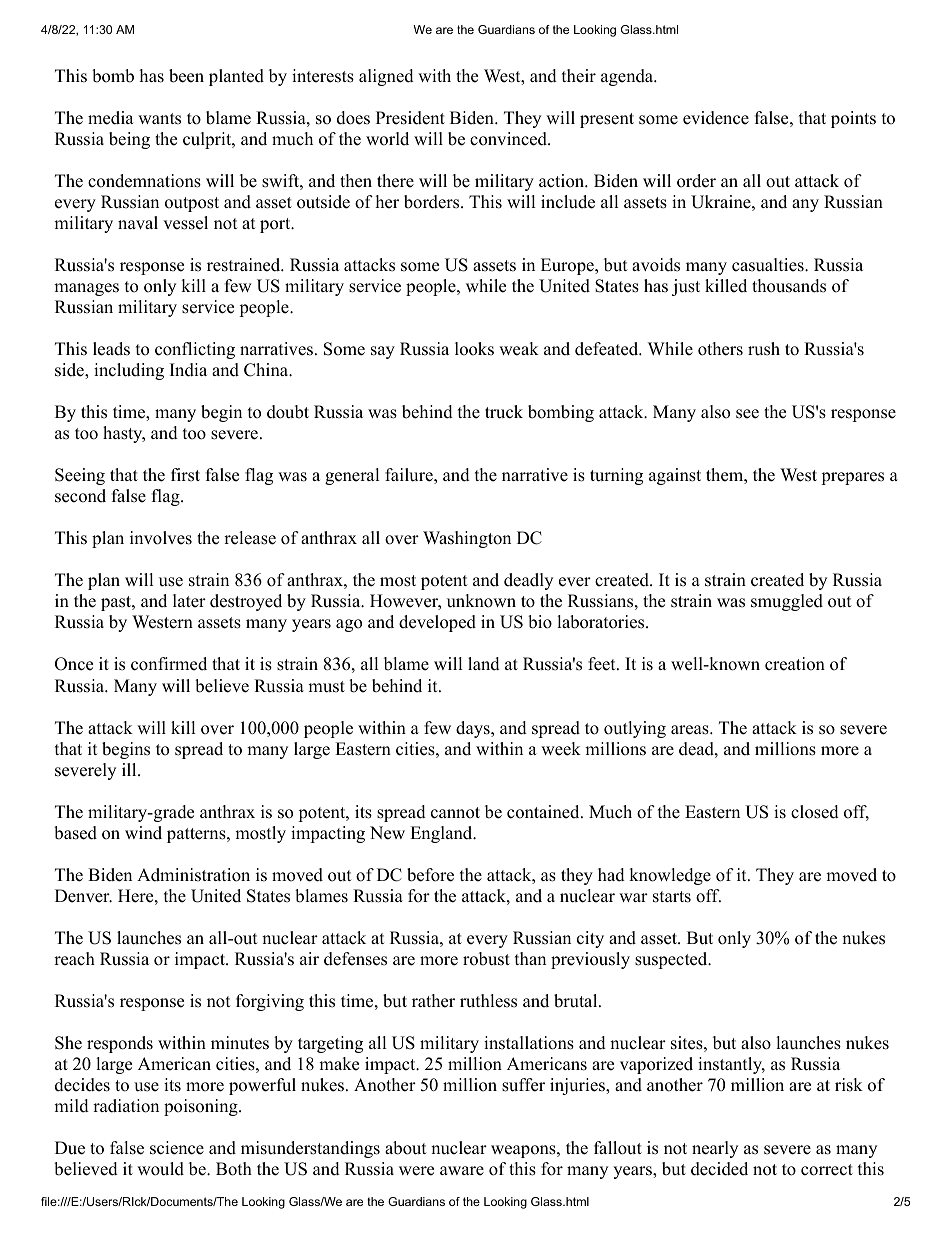 The width and height of the screenshot is (952, 1233). What do you see at coordinates (716, 118) in the screenshot?
I see `evidence` at bounding box center [716, 118].
